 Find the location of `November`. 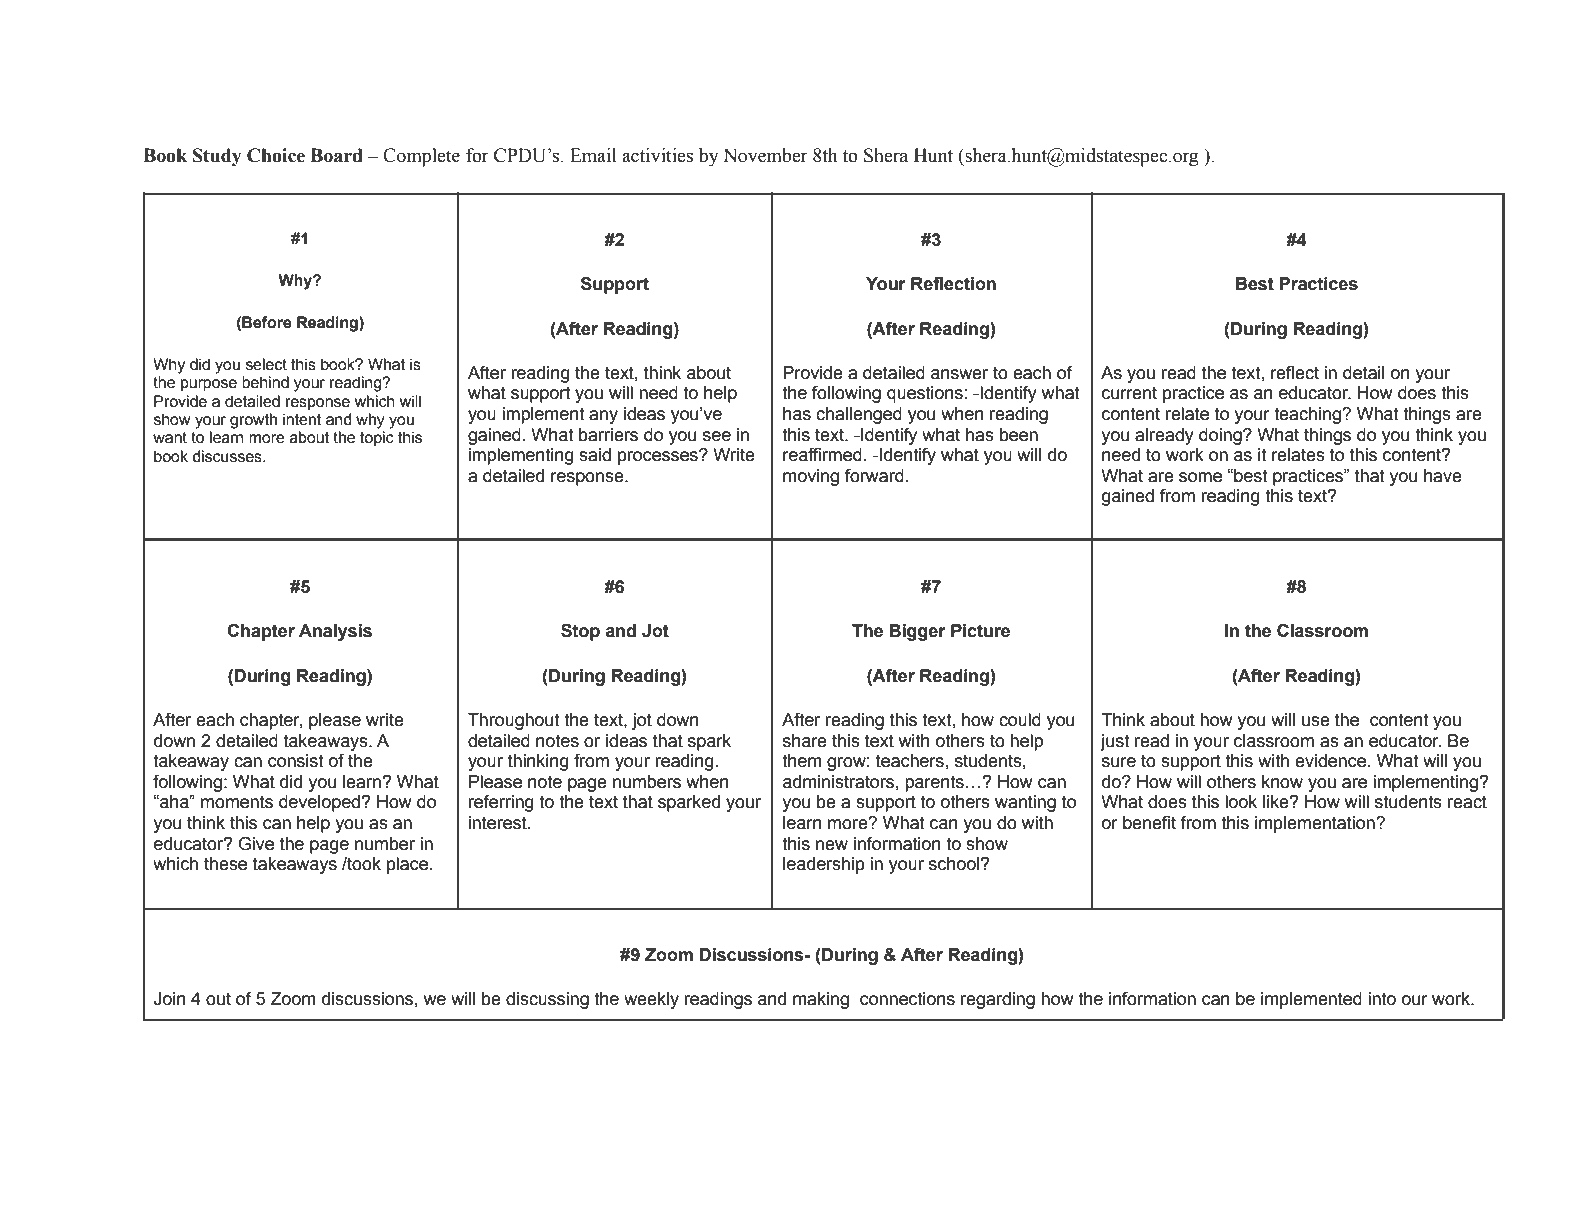

November is located at coordinates (765, 155).
